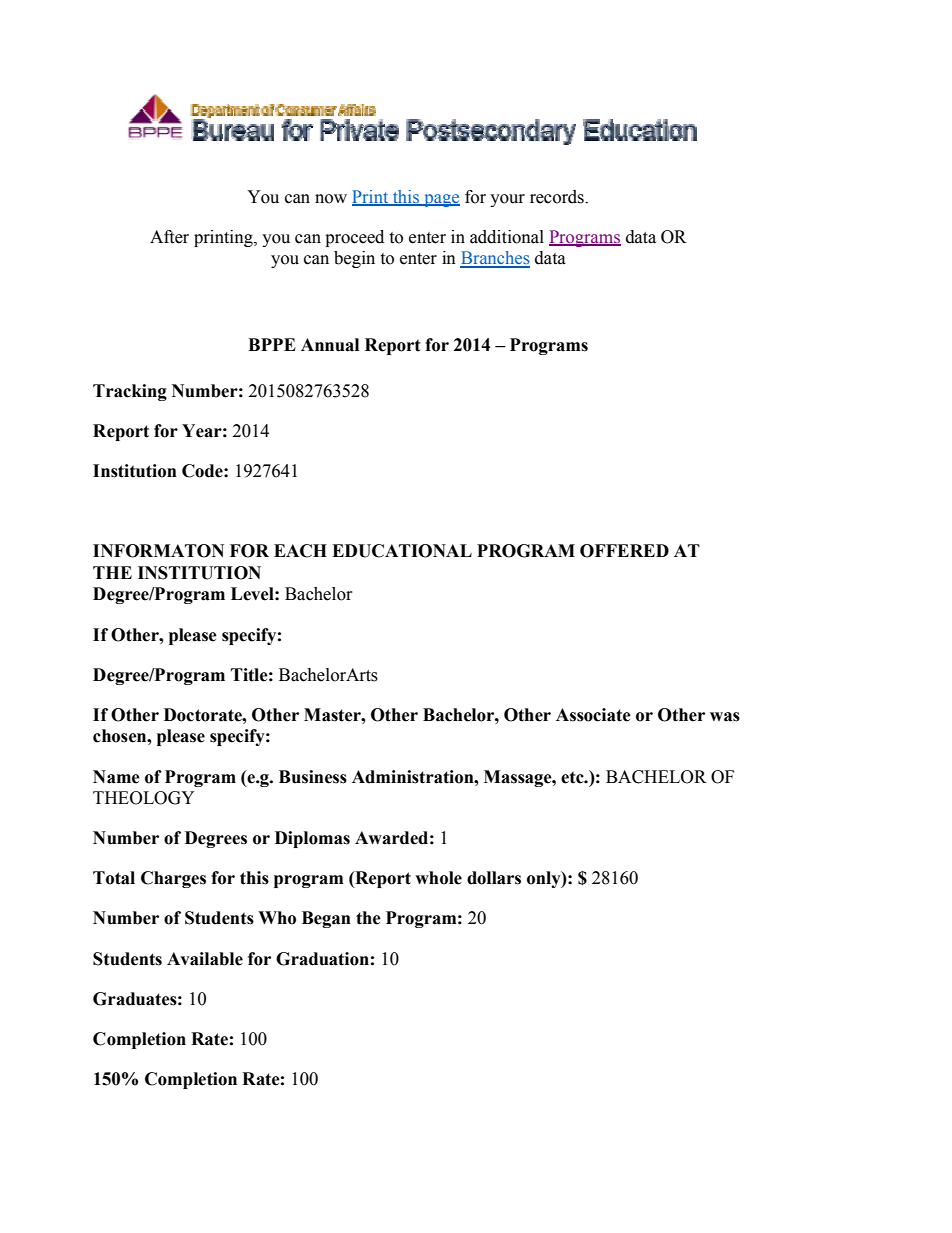  What do you see at coordinates (205, 959) in the screenshot?
I see `Available` at bounding box center [205, 959].
